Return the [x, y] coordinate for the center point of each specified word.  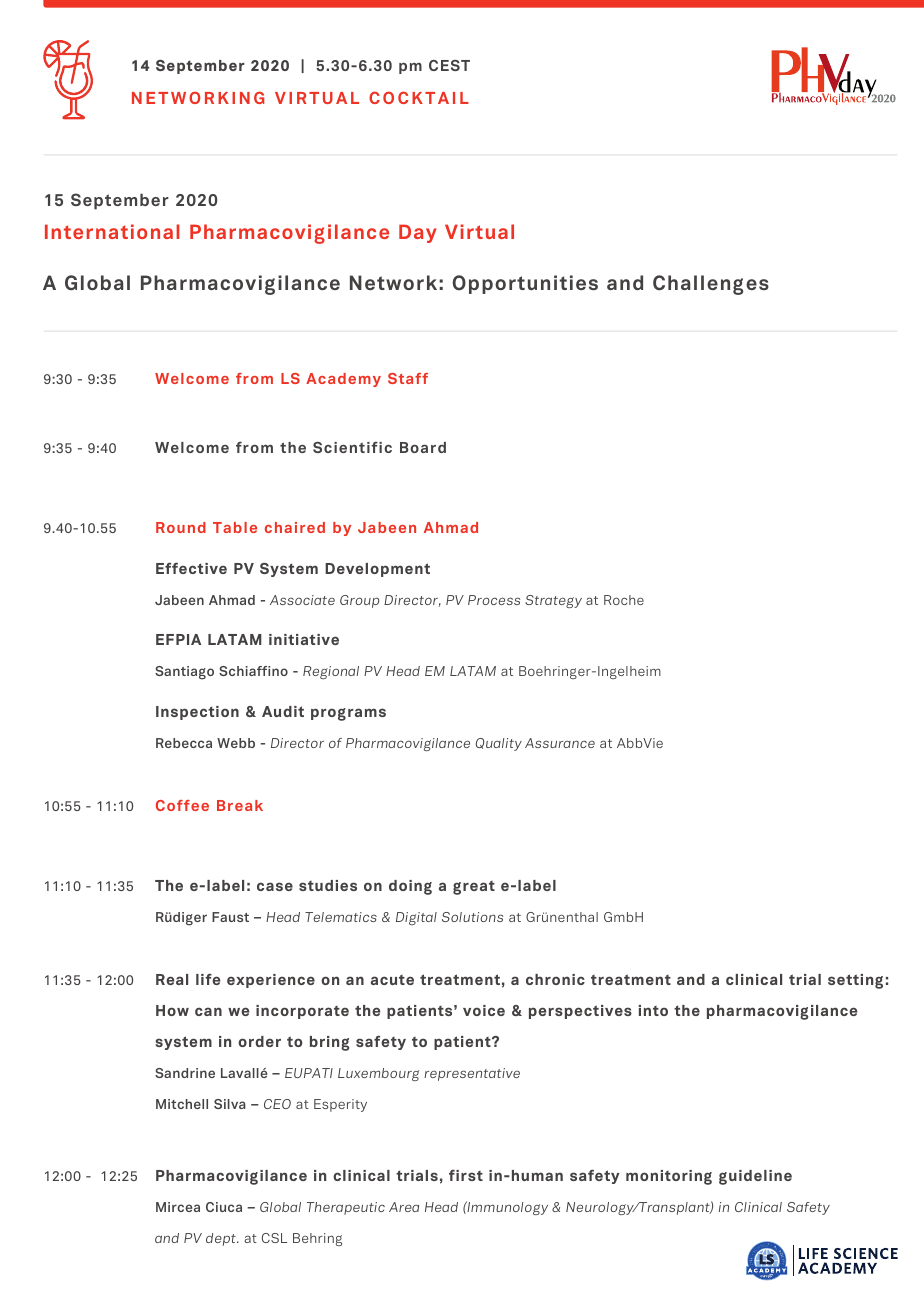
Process [494, 600]
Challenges [711, 285]
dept [222, 1239]
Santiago [184, 673]
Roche [624, 600]
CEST [449, 65]
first [466, 1175]
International [112, 231]
